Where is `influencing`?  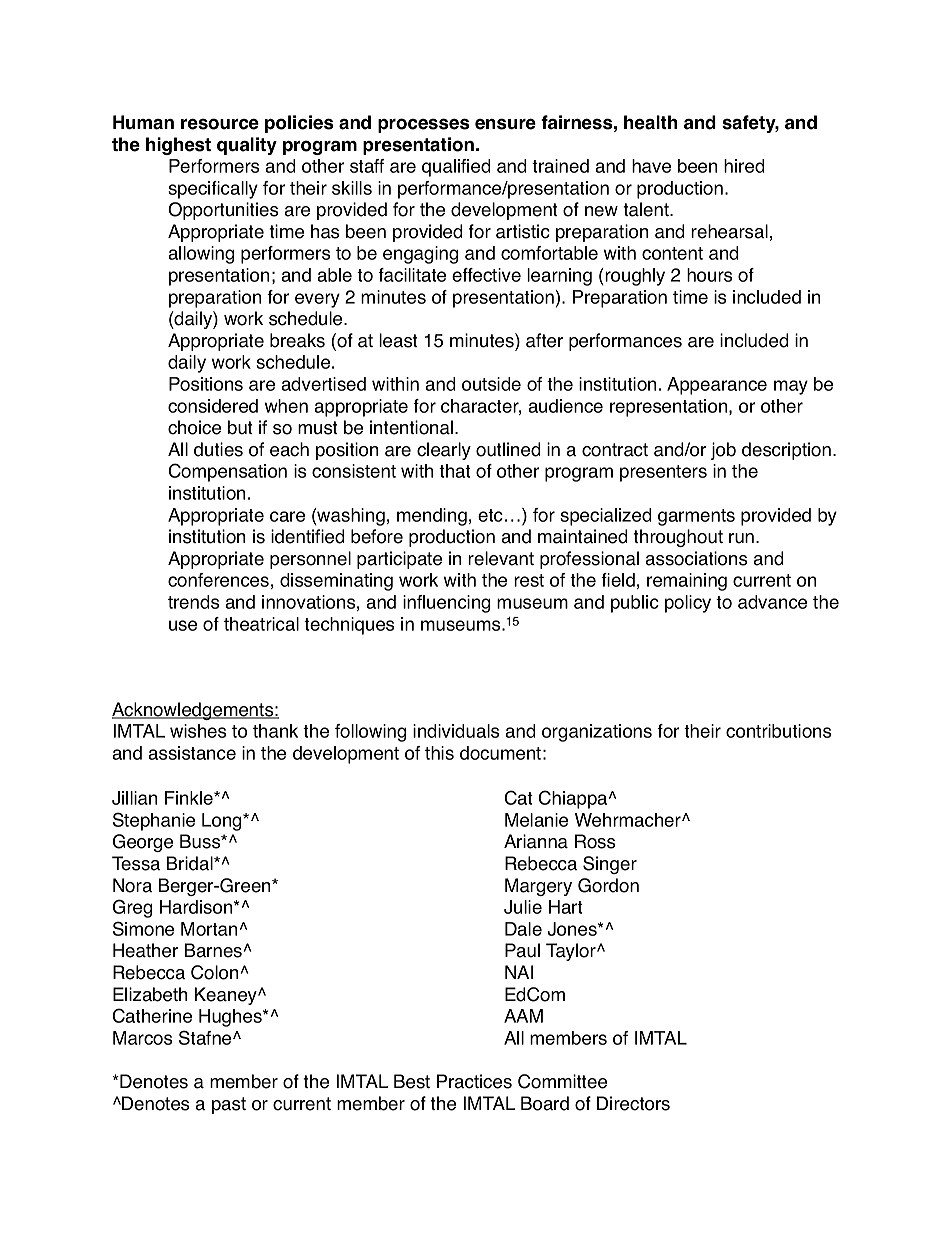
influencing is located at coordinates (446, 604).
